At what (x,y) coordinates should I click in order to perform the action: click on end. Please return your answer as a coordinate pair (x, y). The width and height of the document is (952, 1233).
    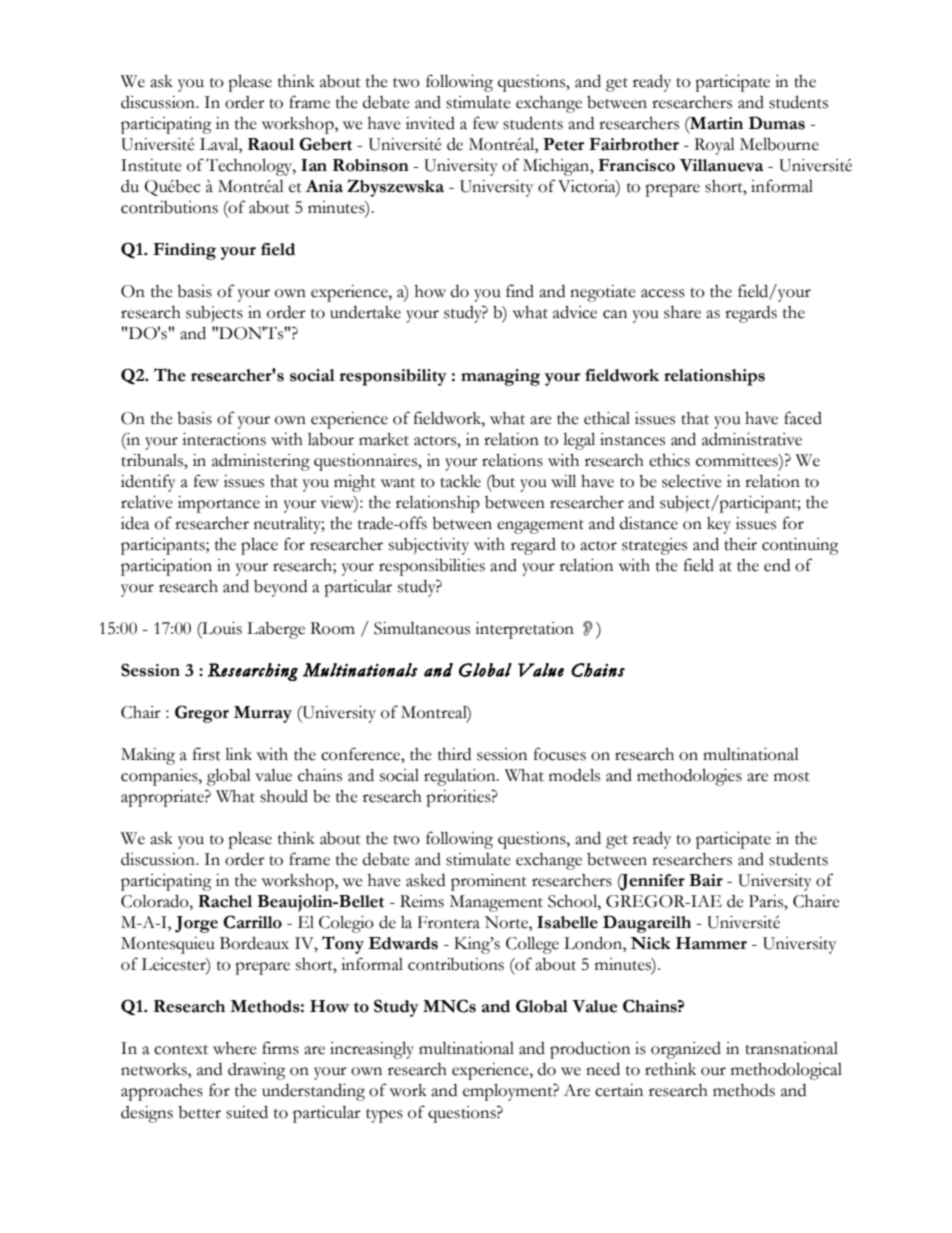
    Looking at the image, I should click on (777, 565).
